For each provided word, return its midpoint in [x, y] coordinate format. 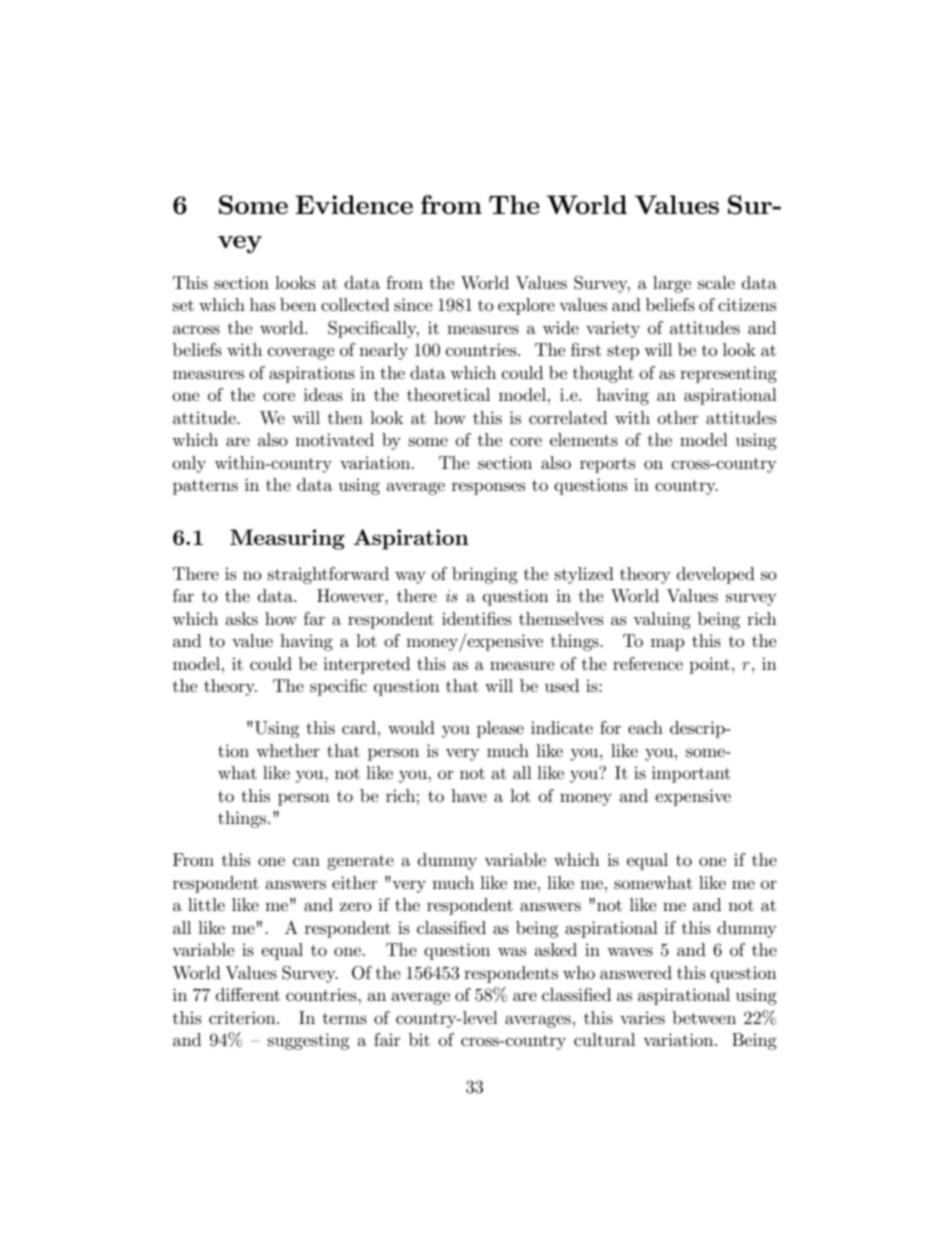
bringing [485, 575]
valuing [662, 620]
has [262, 304]
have [469, 795]
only [189, 464]
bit [419, 1039]
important [691, 774]
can [306, 861]
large [672, 284]
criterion [243, 1018]
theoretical [448, 395]
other [678, 417]
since [413, 304]
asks [242, 618]
